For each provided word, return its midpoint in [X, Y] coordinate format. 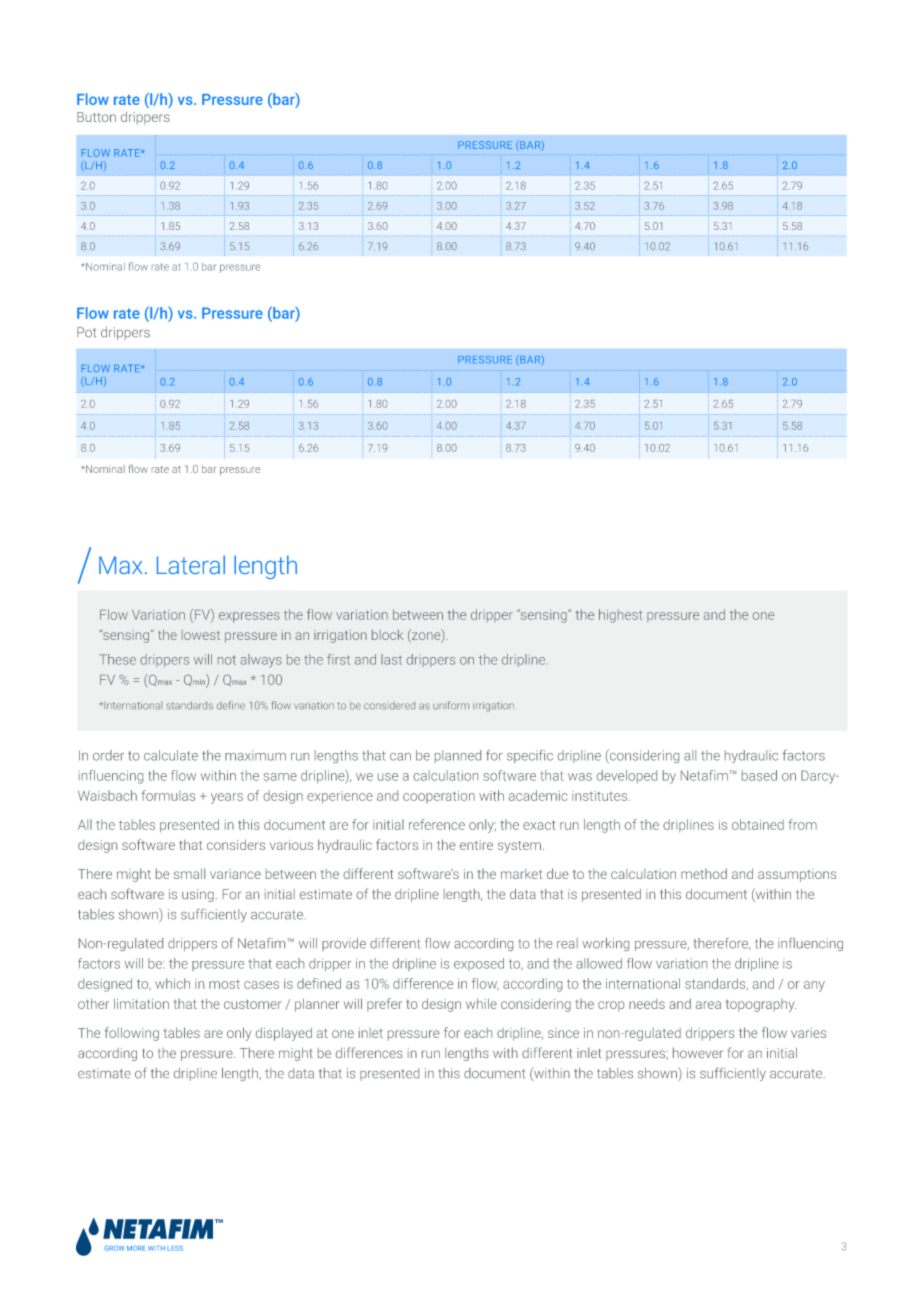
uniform [451, 705]
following [132, 1034]
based [759, 775]
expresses [249, 617]
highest [621, 616]
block [387, 634]
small [189, 873]
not [227, 660]
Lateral [191, 564]
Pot [86, 332]
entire [476, 845]
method [704, 873]
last [391, 659]
